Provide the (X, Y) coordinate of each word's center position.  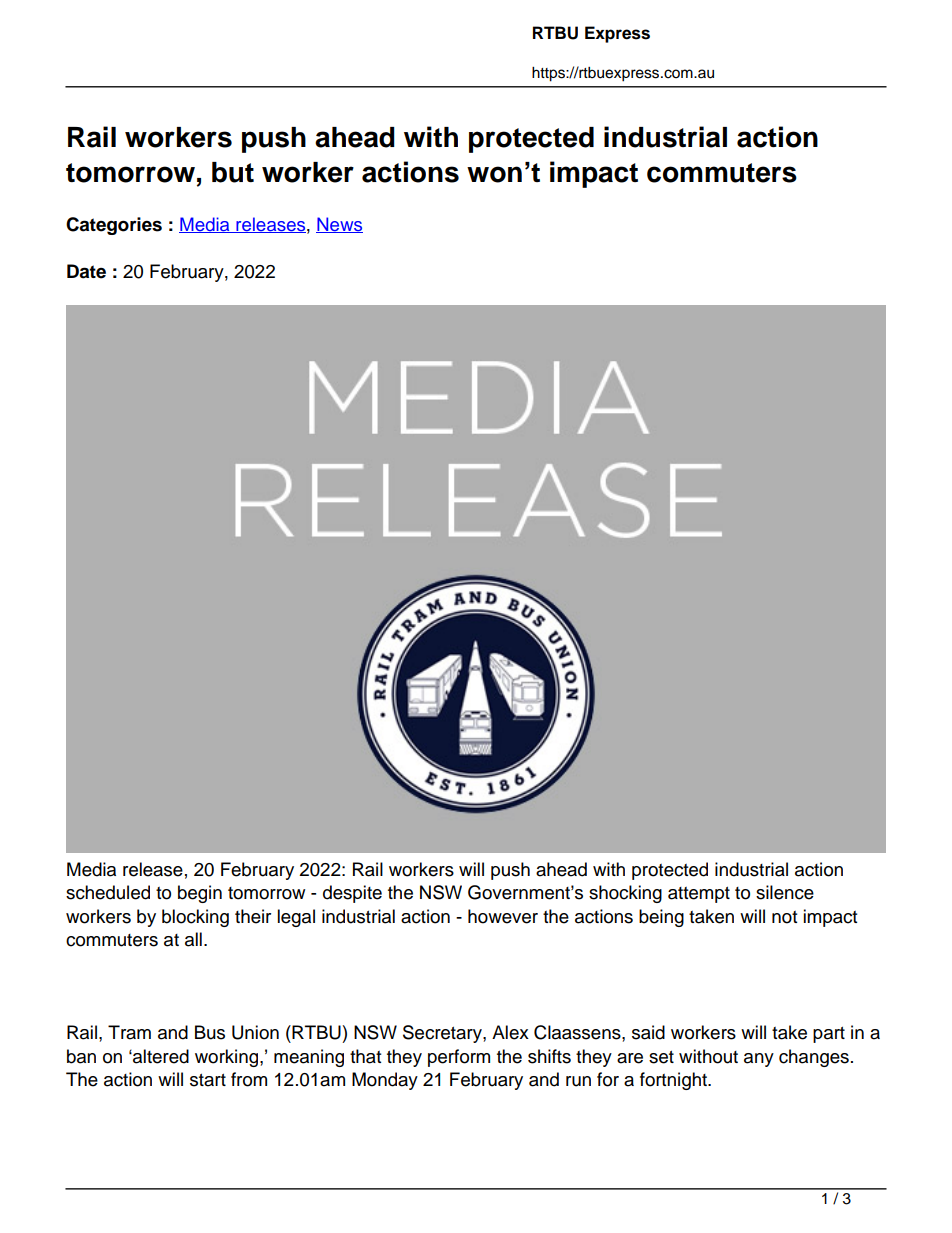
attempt (699, 895)
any (759, 1060)
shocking (625, 894)
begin (200, 894)
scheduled (108, 892)
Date (86, 271)
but (233, 172)
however (503, 916)
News (339, 225)
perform (459, 1058)
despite (352, 894)
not (784, 917)
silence (785, 892)
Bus (210, 1032)
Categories (114, 226)
